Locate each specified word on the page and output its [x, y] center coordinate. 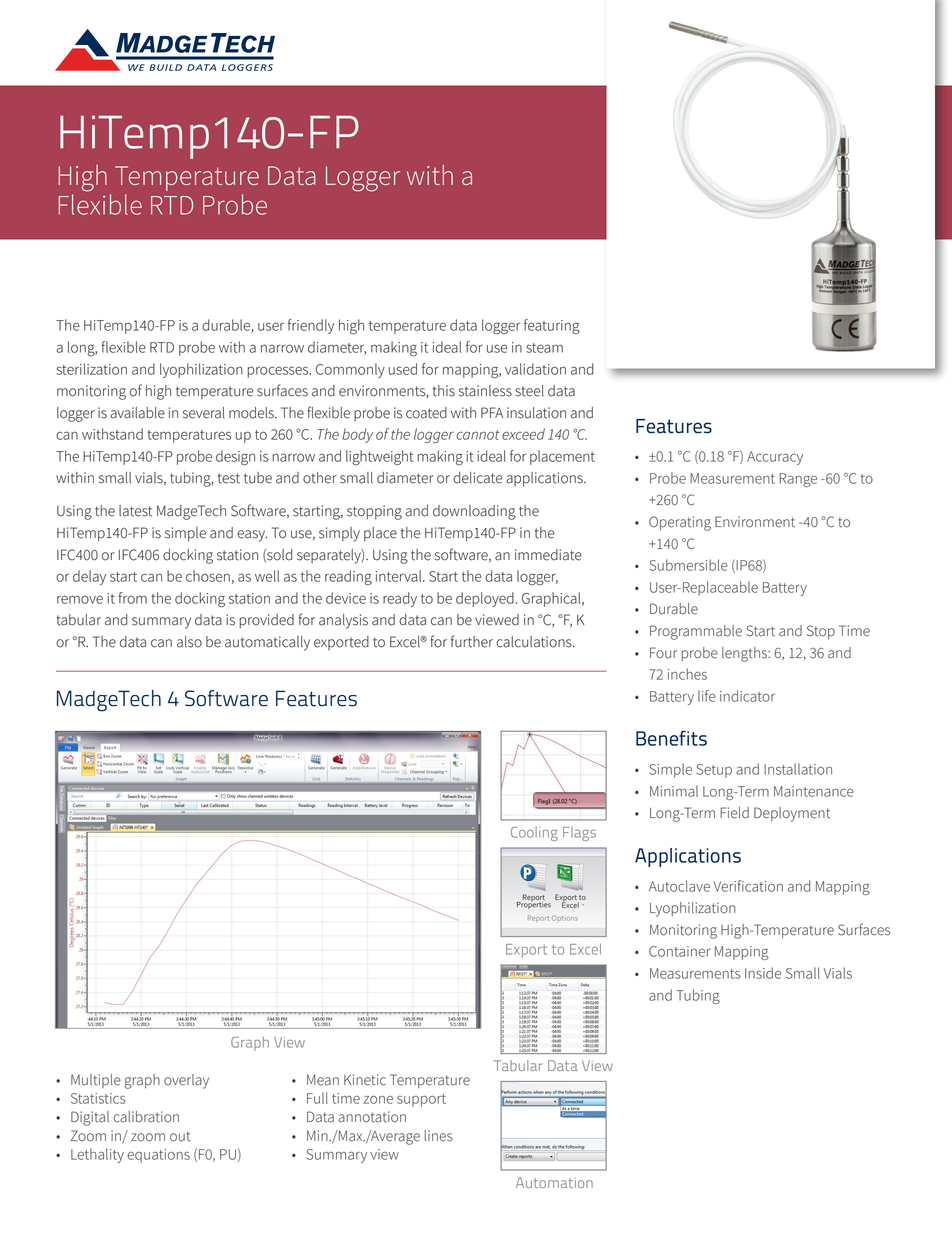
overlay [186, 1081]
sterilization [91, 369]
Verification [748, 886]
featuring [552, 326]
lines [439, 1136]
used [403, 369]
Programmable [696, 632]
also [189, 642]
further [472, 641]
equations [158, 1156]
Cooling [534, 834]
